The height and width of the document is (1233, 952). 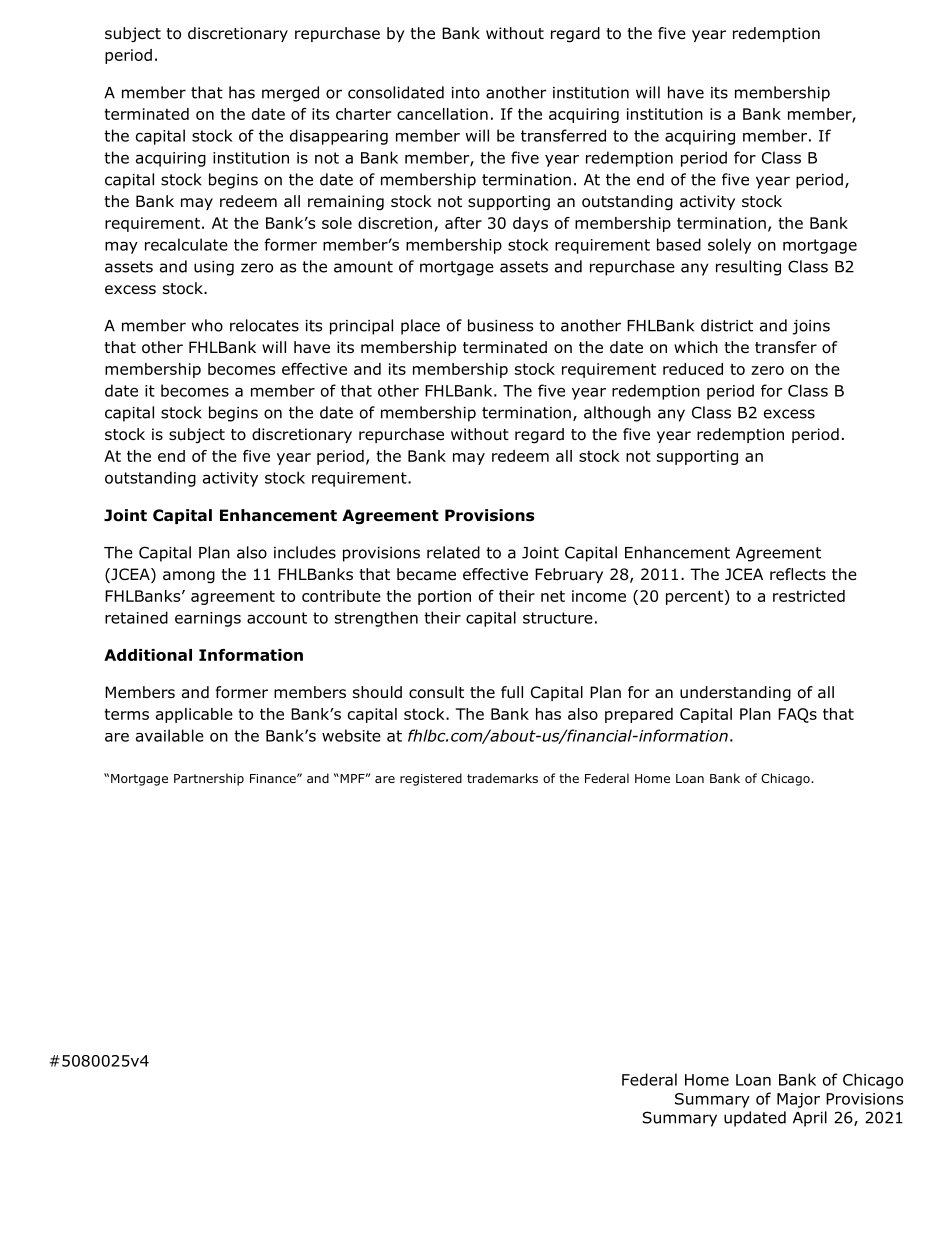 I want to click on April, so click(x=810, y=1119).
